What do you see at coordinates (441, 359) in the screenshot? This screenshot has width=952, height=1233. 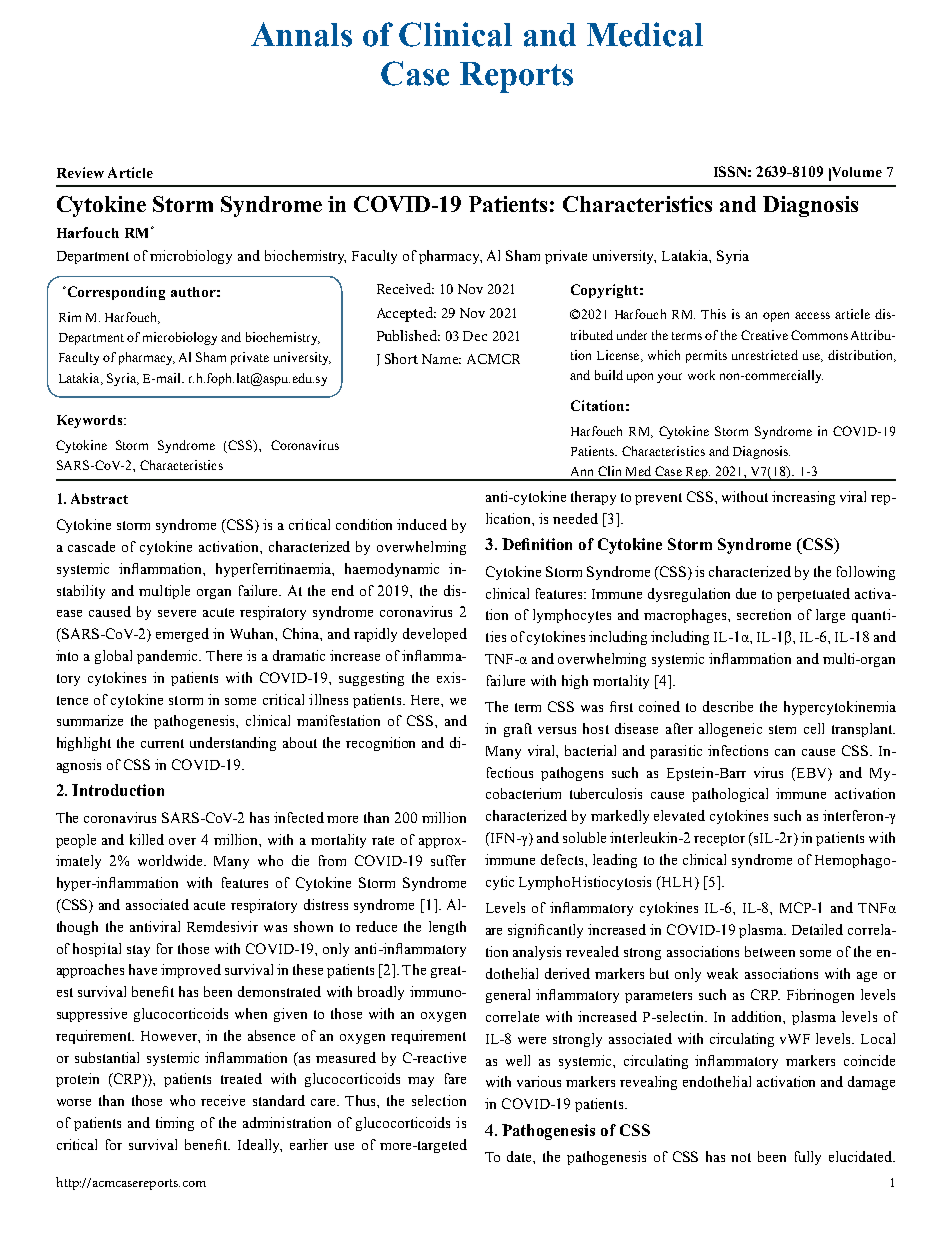 I see `Name` at bounding box center [441, 359].
